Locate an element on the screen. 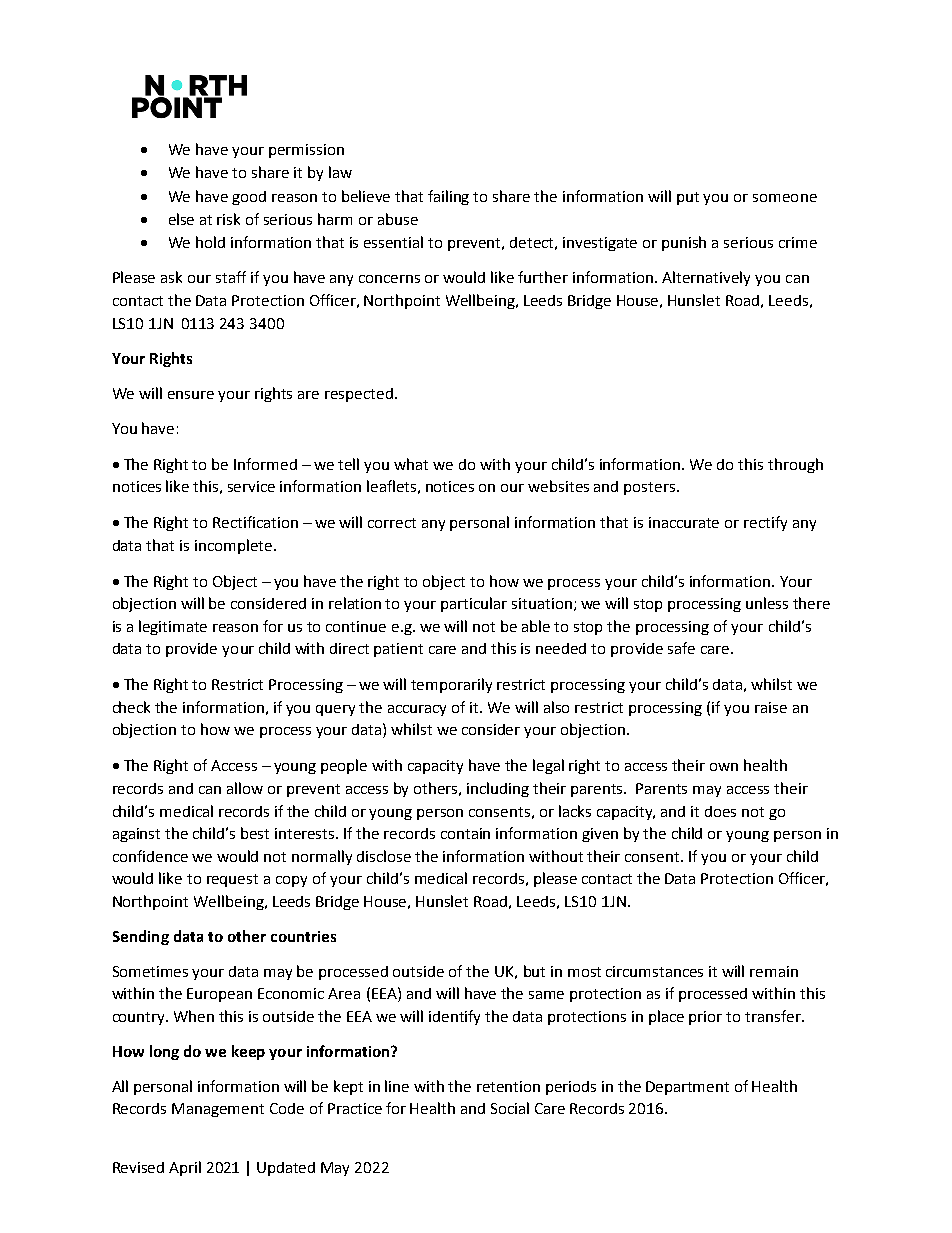 This screenshot has width=952, height=1233. safe is located at coordinates (681, 648).
